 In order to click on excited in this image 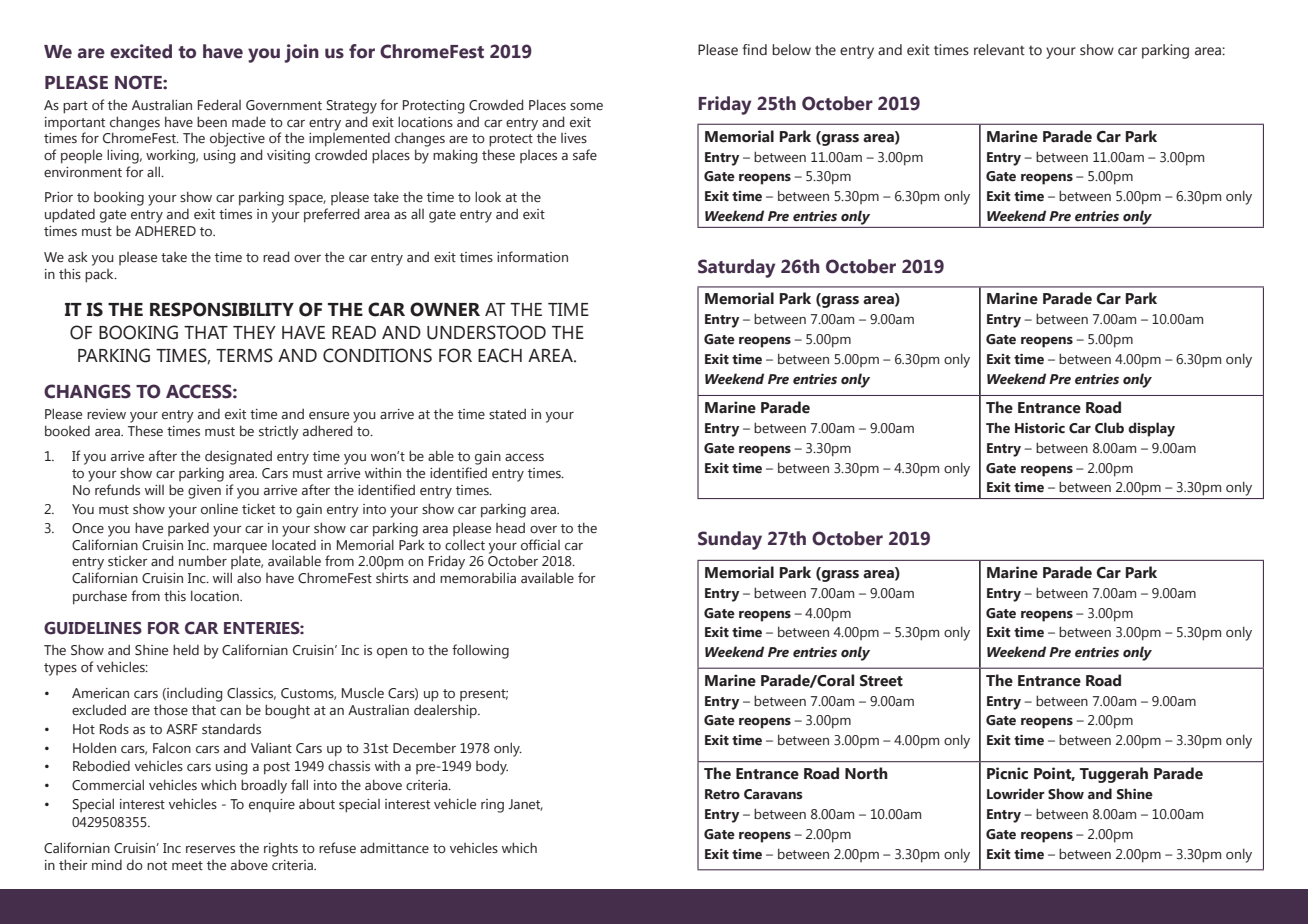, I will do `click(141, 51)`.
